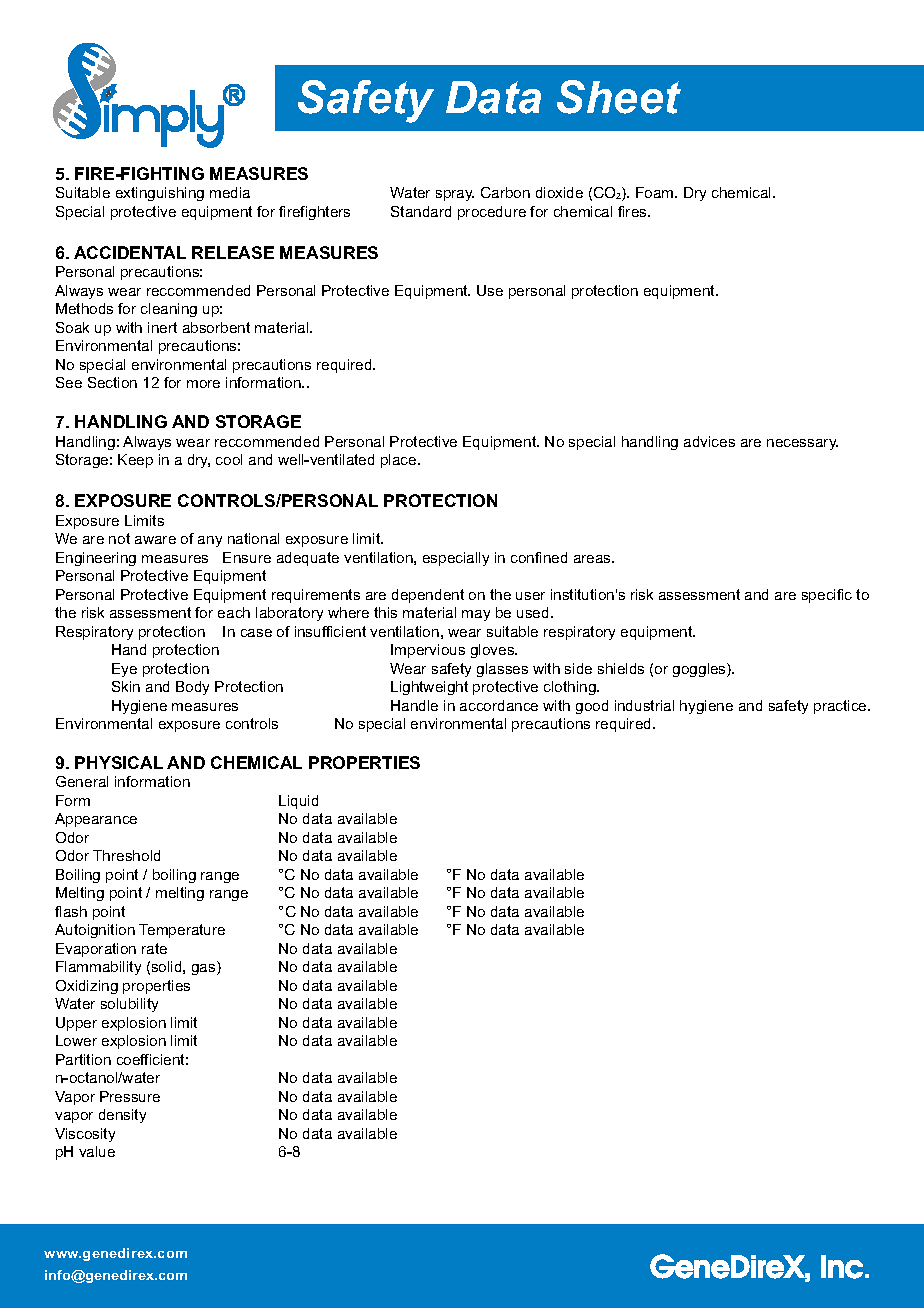 The height and width of the screenshot is (1308, 924). I want to click on Pressure, so click(130, 1096).
